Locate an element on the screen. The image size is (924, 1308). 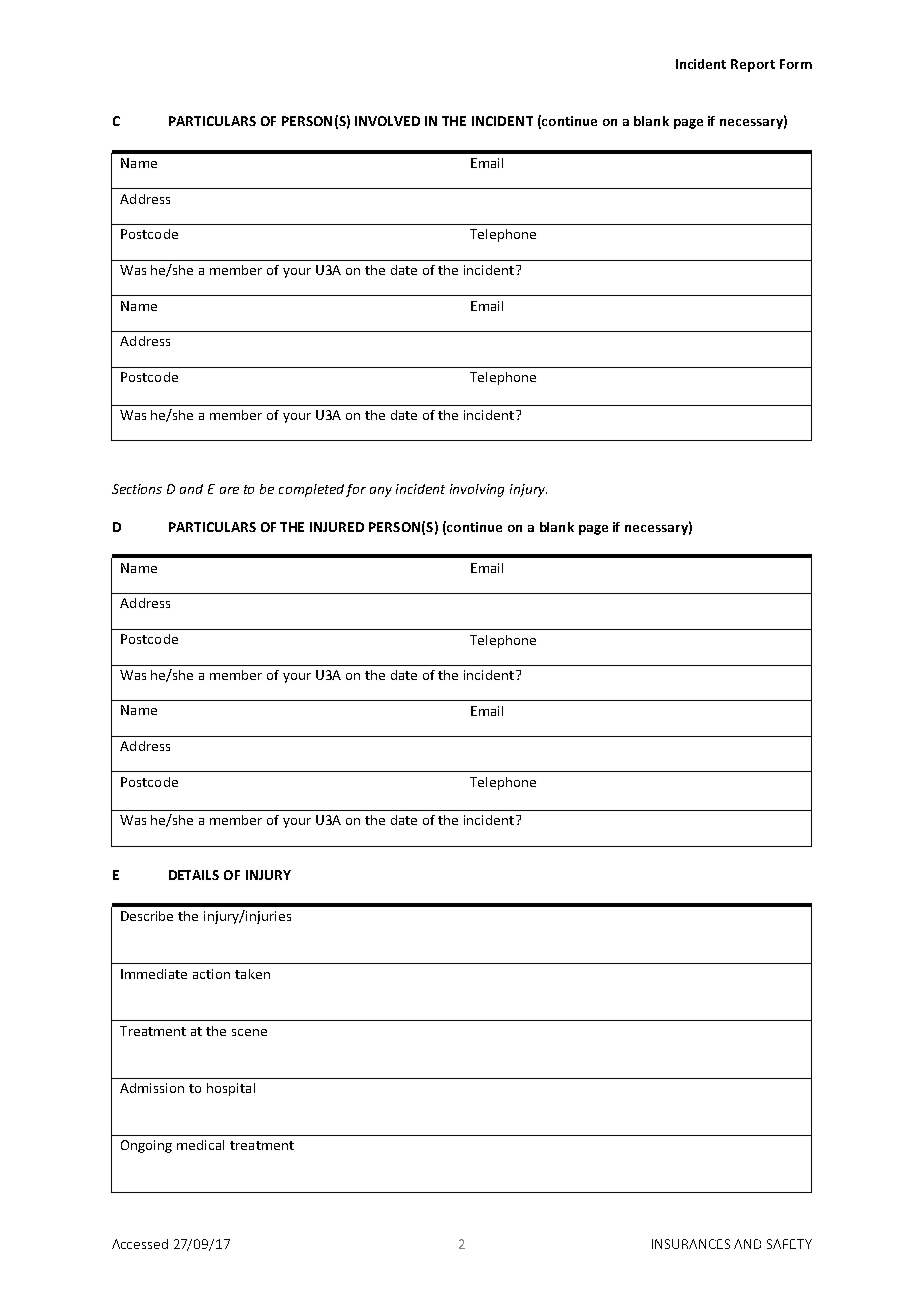
any is located at coordinates (381, 492).
